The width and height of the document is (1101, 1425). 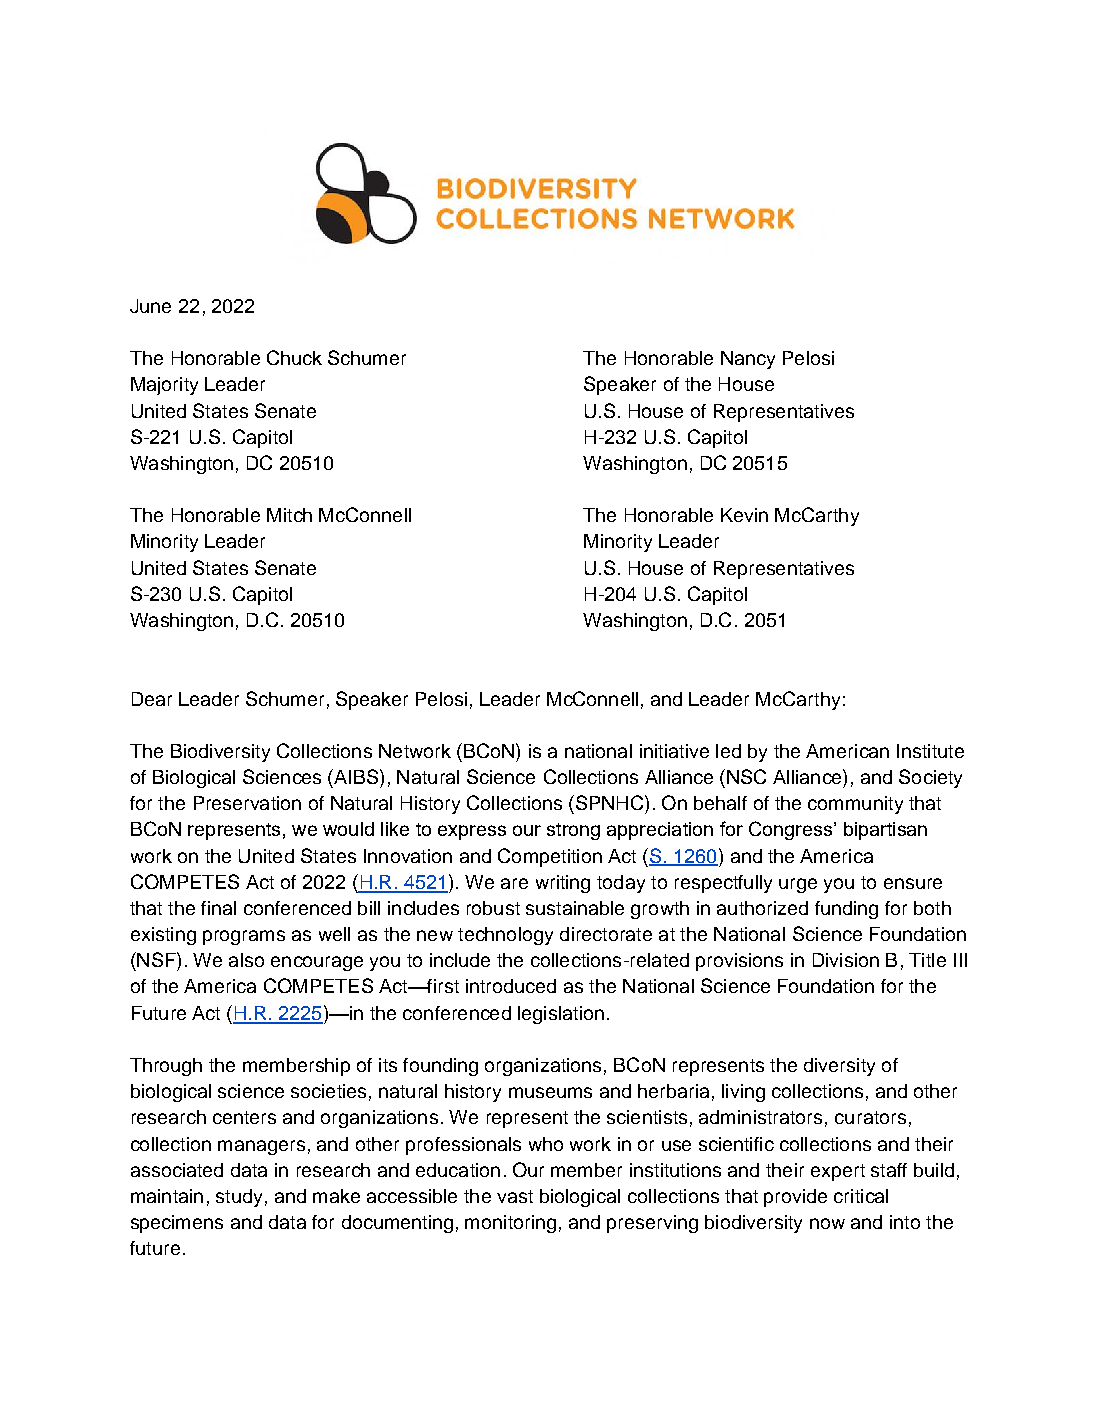 What do you see at coordinates (573, 831) in the document?
I see `strong` at bounding box center [573, 831].
